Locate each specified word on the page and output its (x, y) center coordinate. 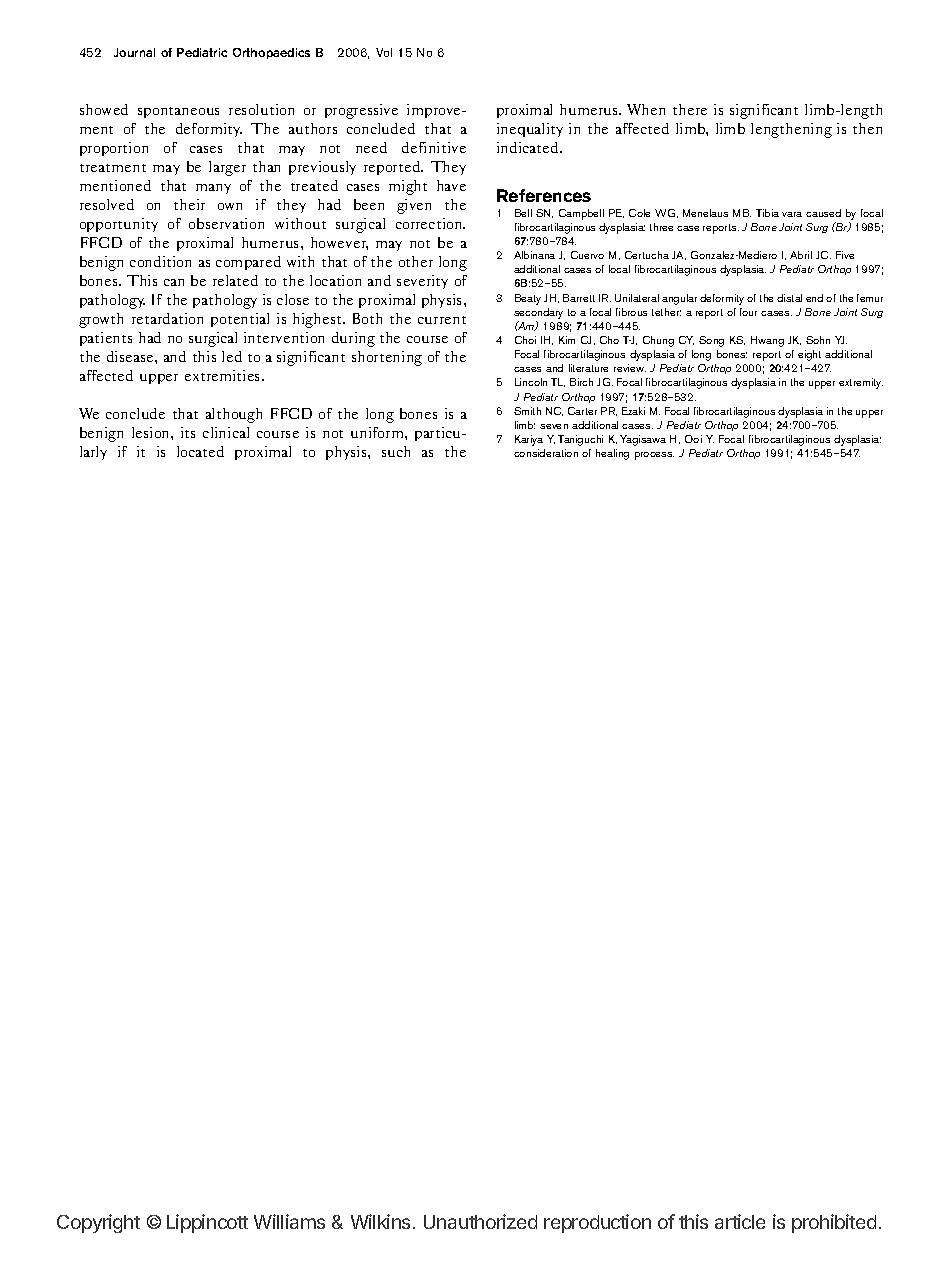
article (740, 1221)
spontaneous (178, 112)
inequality (530, 130)
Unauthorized (480, 1221)
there (690, 109)
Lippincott (207, 1223)
